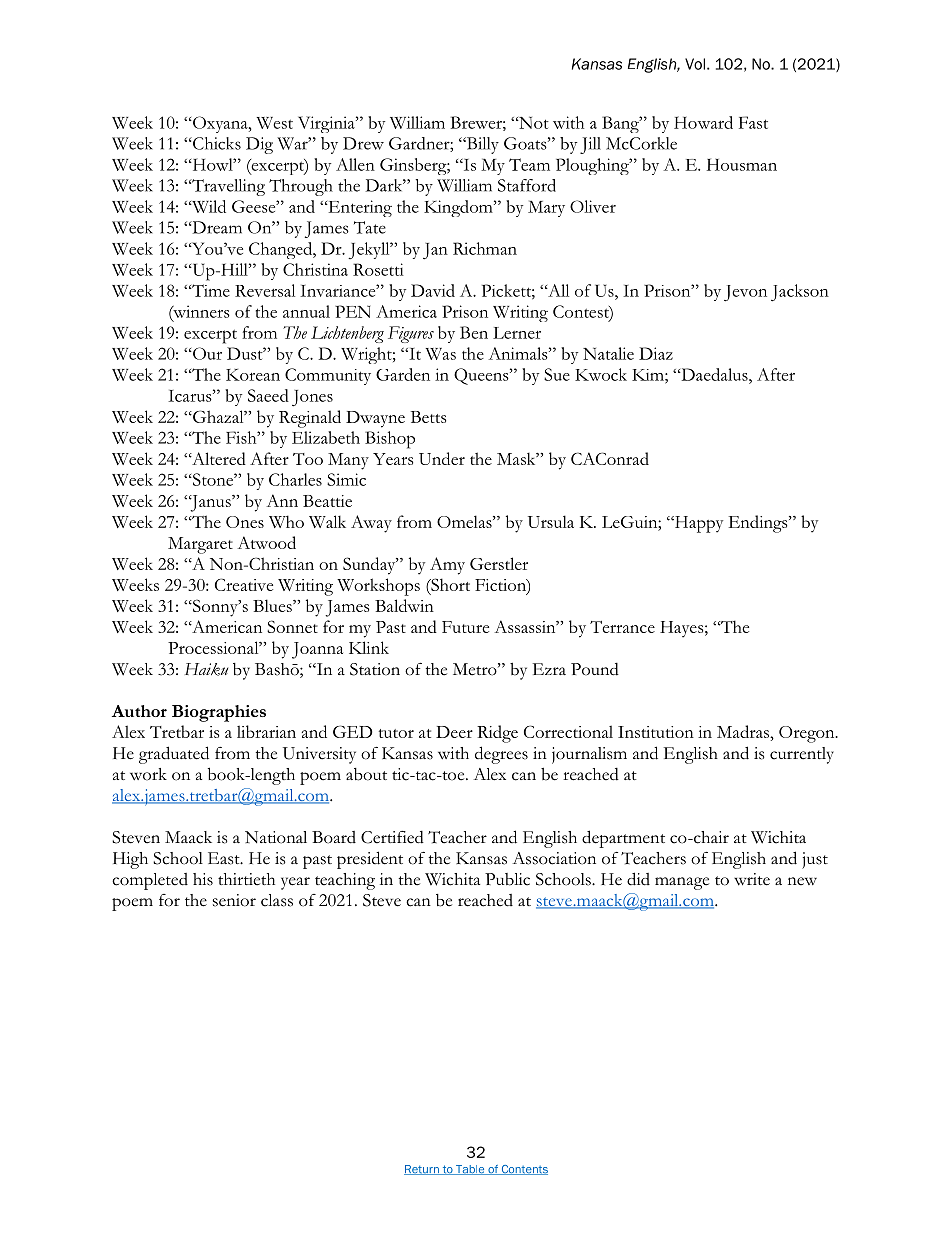 The width and height of the screenshot is (952, 1233). Describe the element at coordinates (470, 1170) in the screenshot. I see `Table` at that location.
